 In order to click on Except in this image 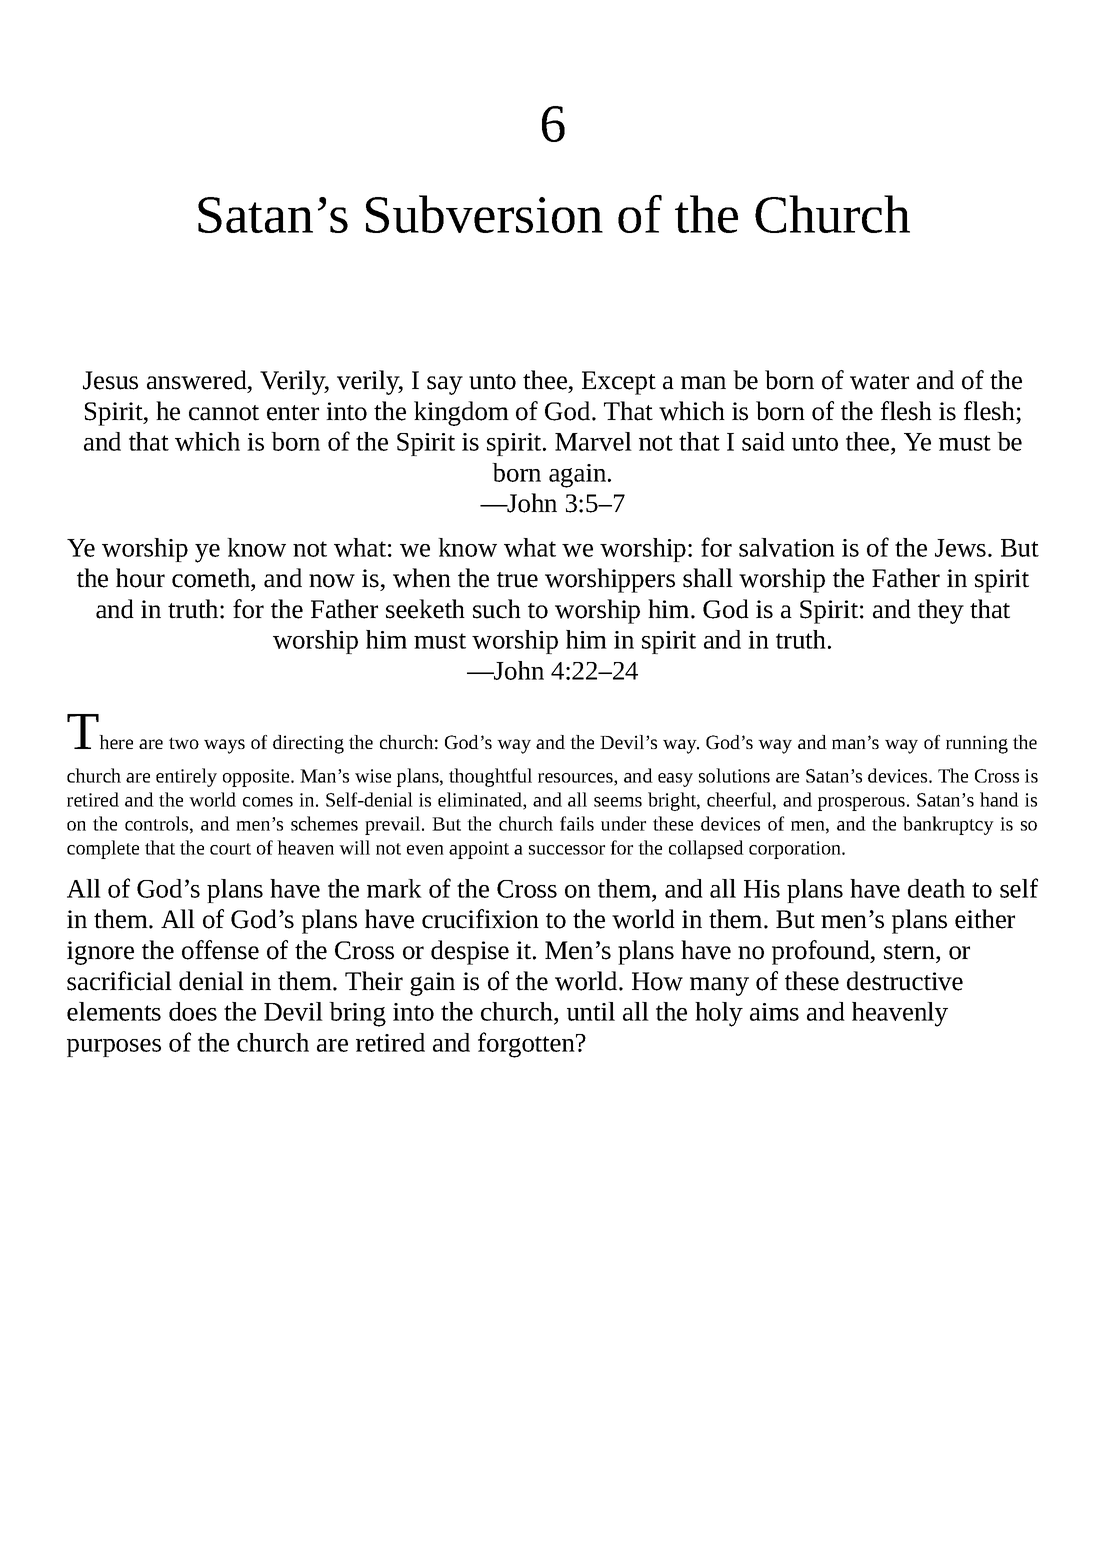, I will do `click(619, 383)`.
